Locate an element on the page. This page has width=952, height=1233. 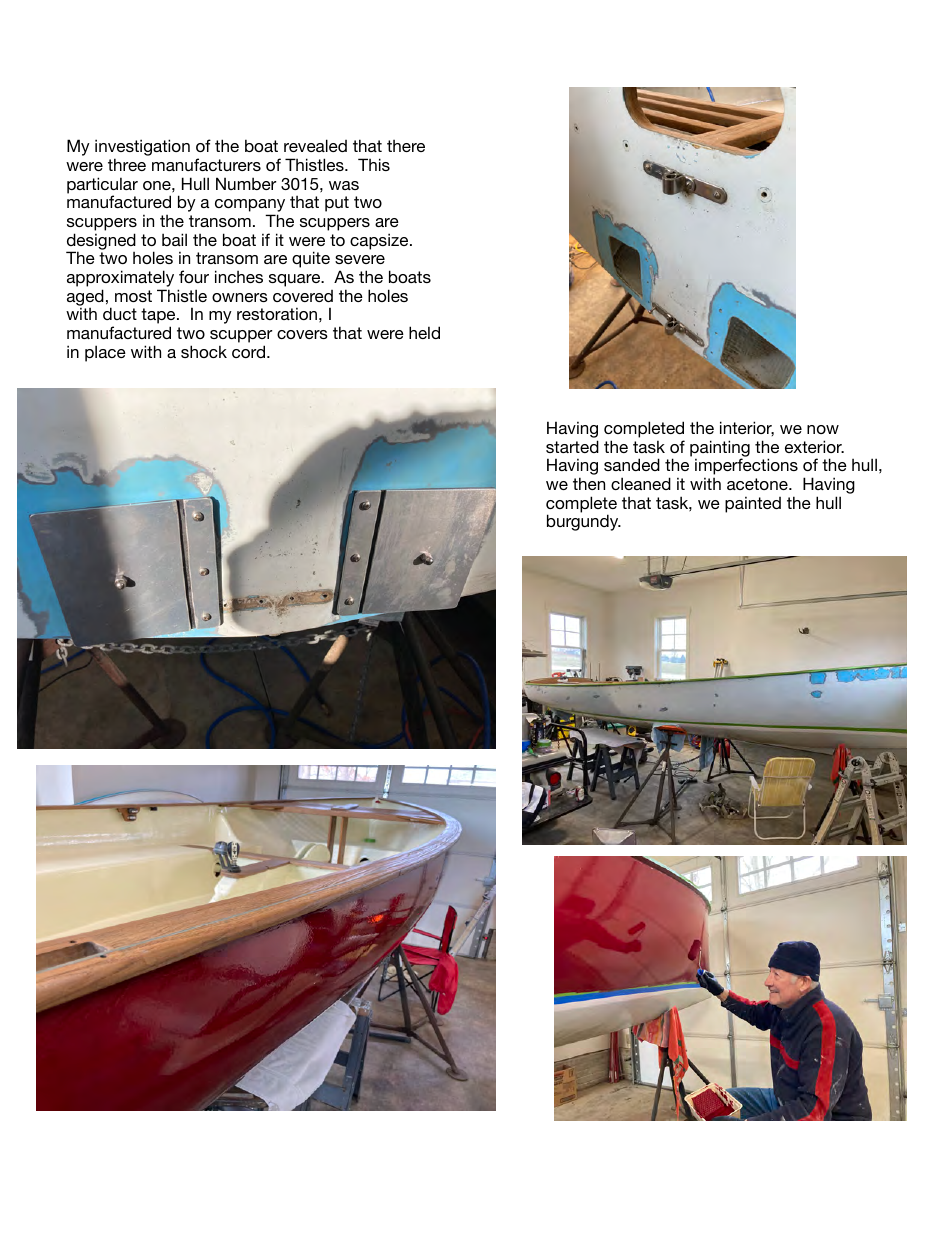
painting is located at coordinates (720, 449).
